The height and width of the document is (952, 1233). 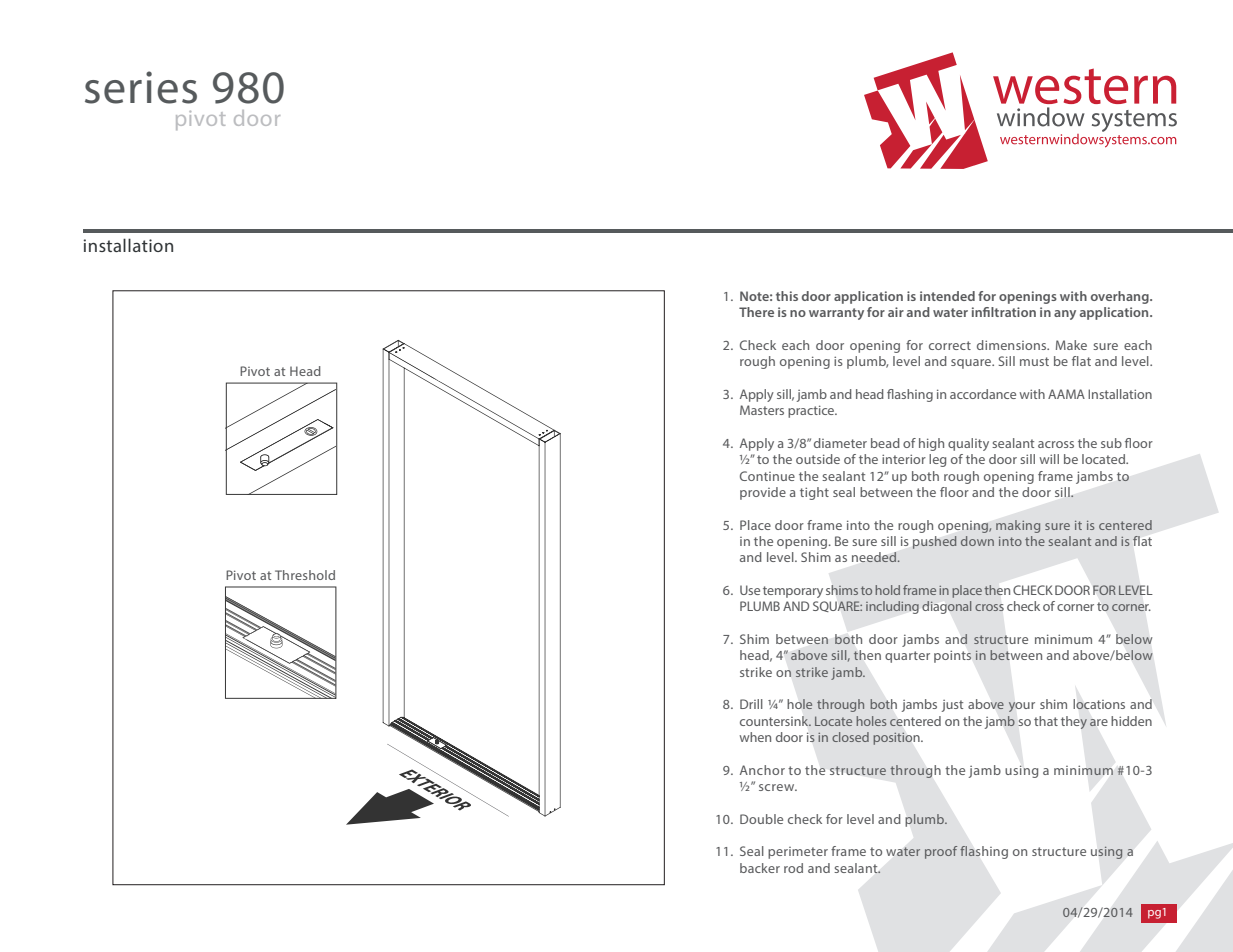 What do you see at coordinates (141, 87) in the document?
I see `series` at bounding box center [141, 87].
